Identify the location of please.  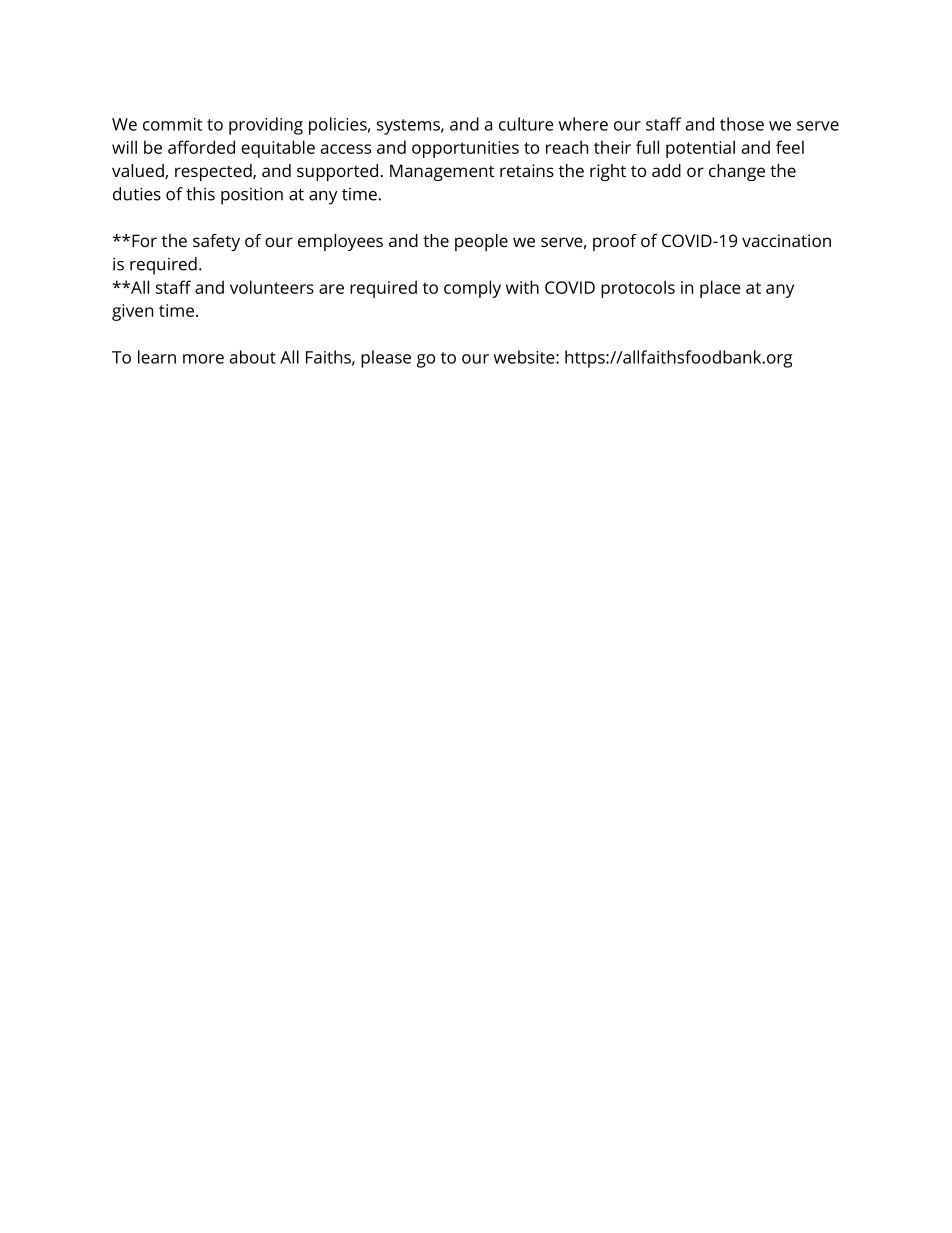
(386, 359).
